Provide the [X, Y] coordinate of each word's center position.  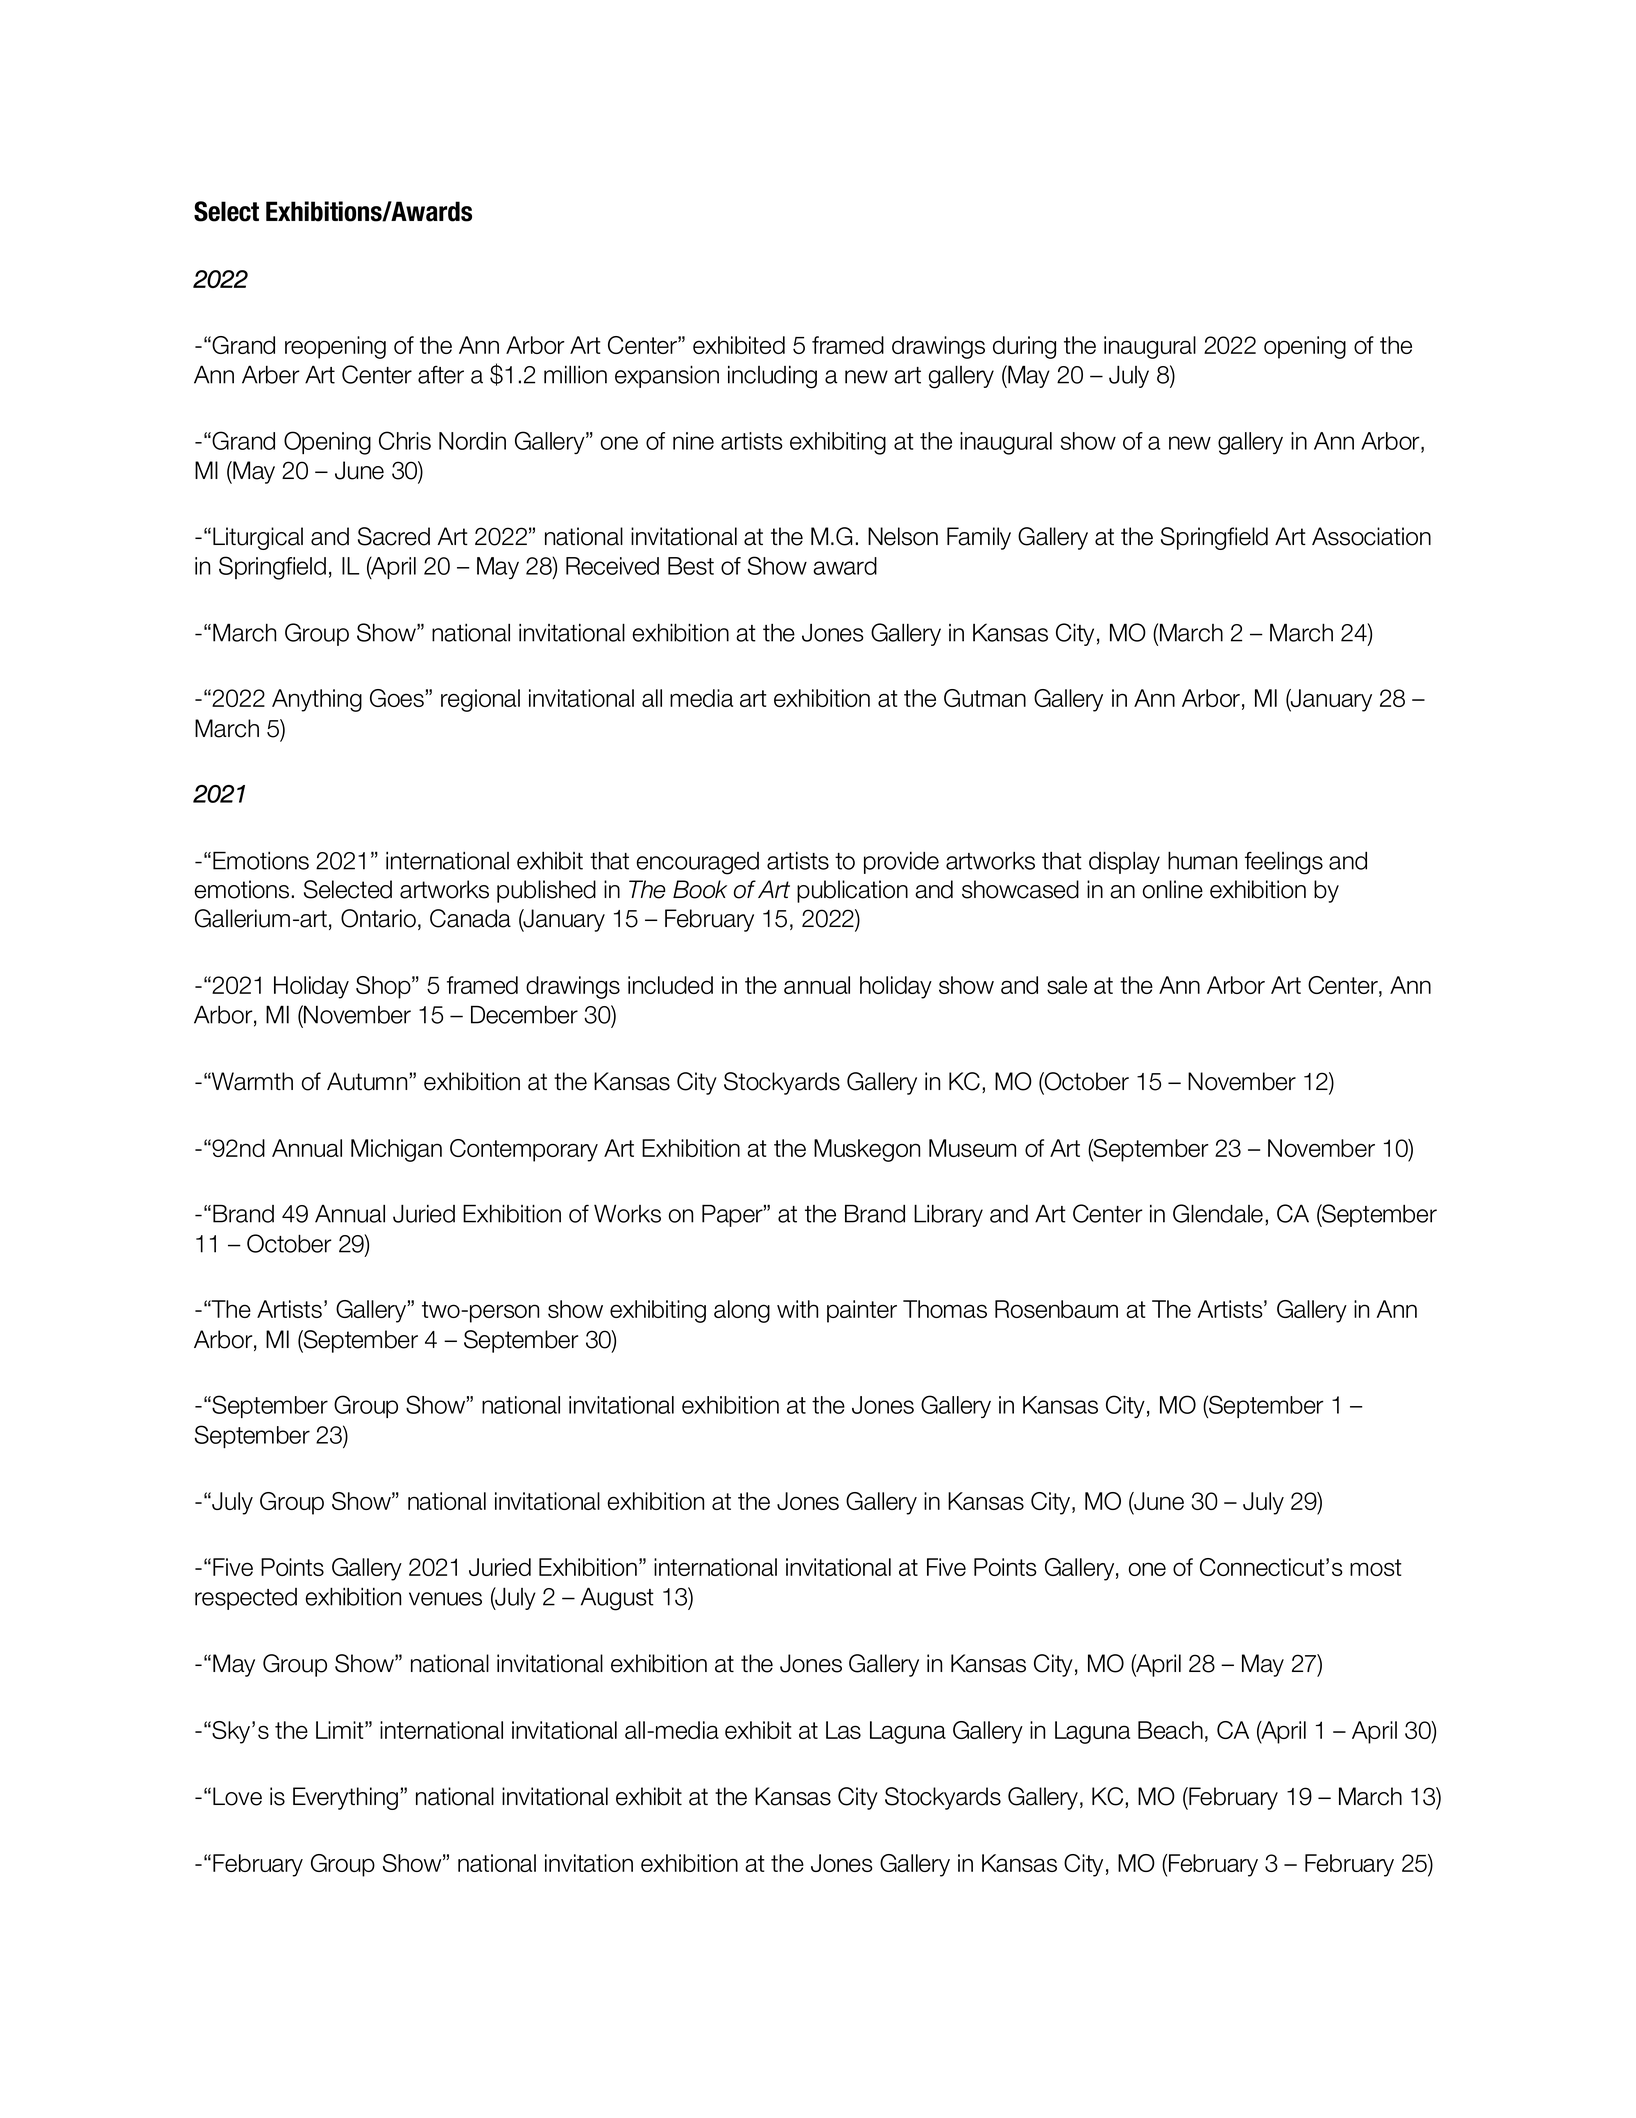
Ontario [378, 918]
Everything [345, 1798]
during [1024, 347]
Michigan [396, 1150]
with [797, 1309]
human [1202, 860]
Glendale [1218, 1213]
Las [843, 1730]
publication [852, 891]
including [772, 377]
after [441, 375]
